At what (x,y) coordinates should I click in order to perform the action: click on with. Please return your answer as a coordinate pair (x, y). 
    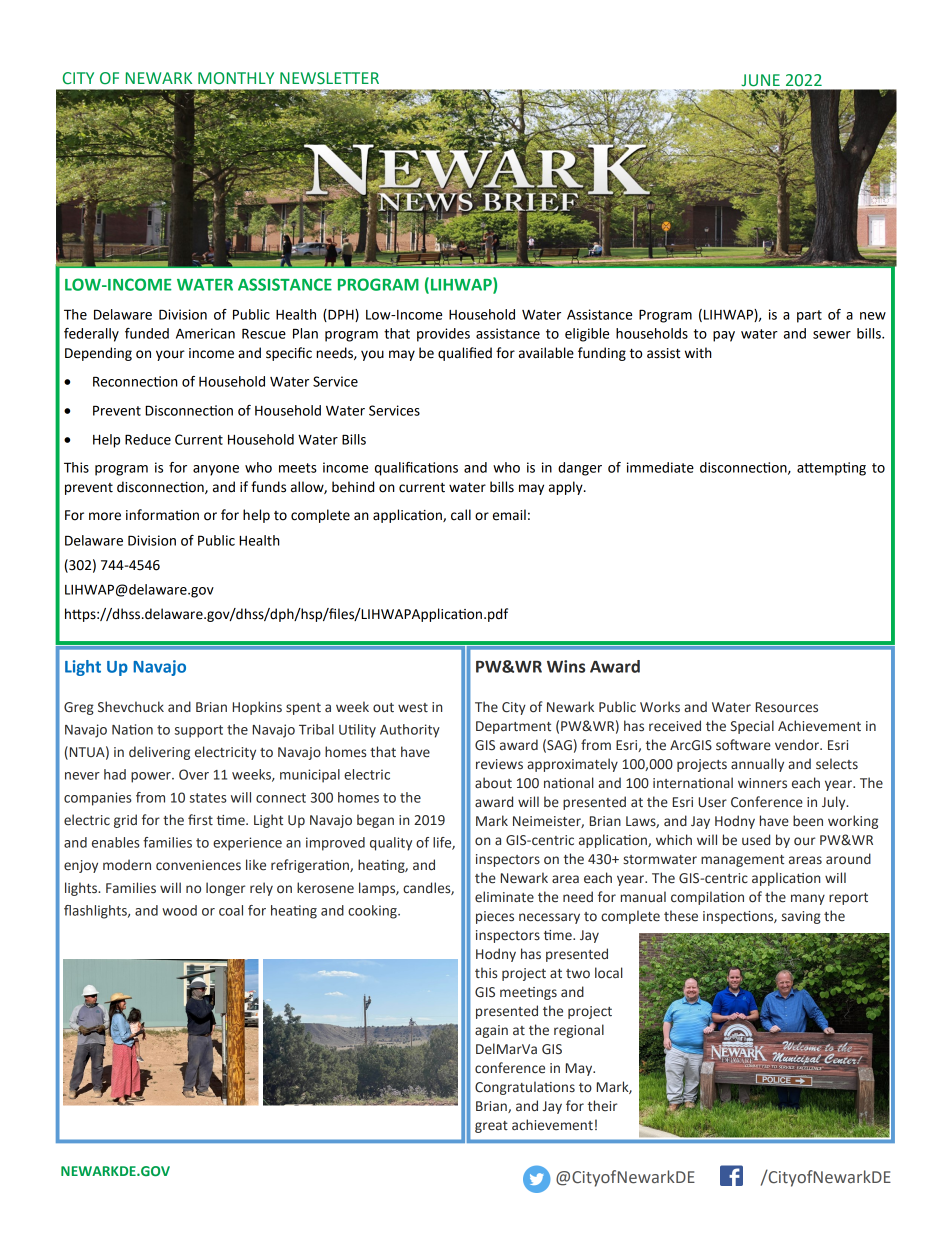
    Looking at the image, I should click on (698, 353).
